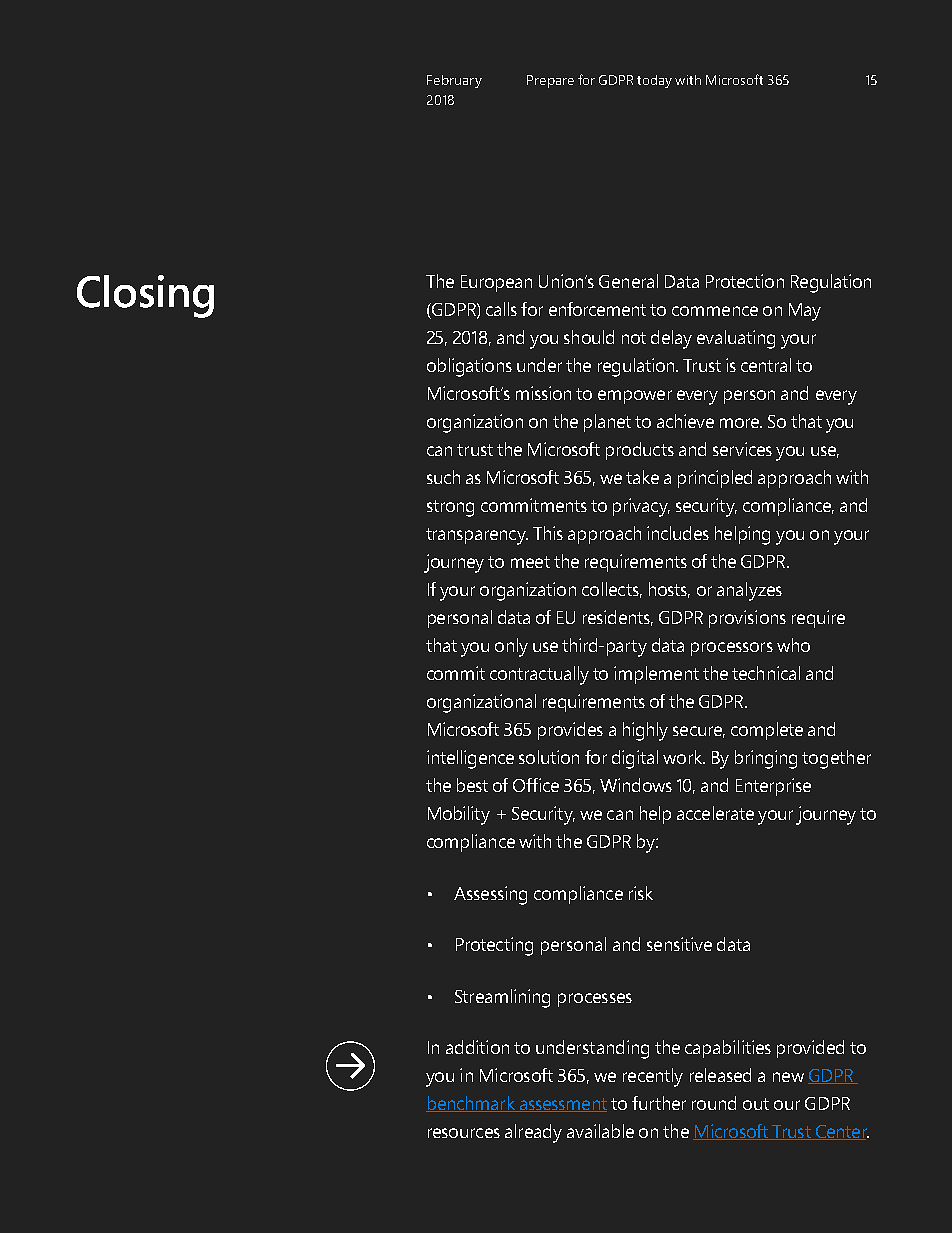 The image size is (952, 1233). Describe the element at coordinates (454, 81) in the image. I see `February` at that location.
